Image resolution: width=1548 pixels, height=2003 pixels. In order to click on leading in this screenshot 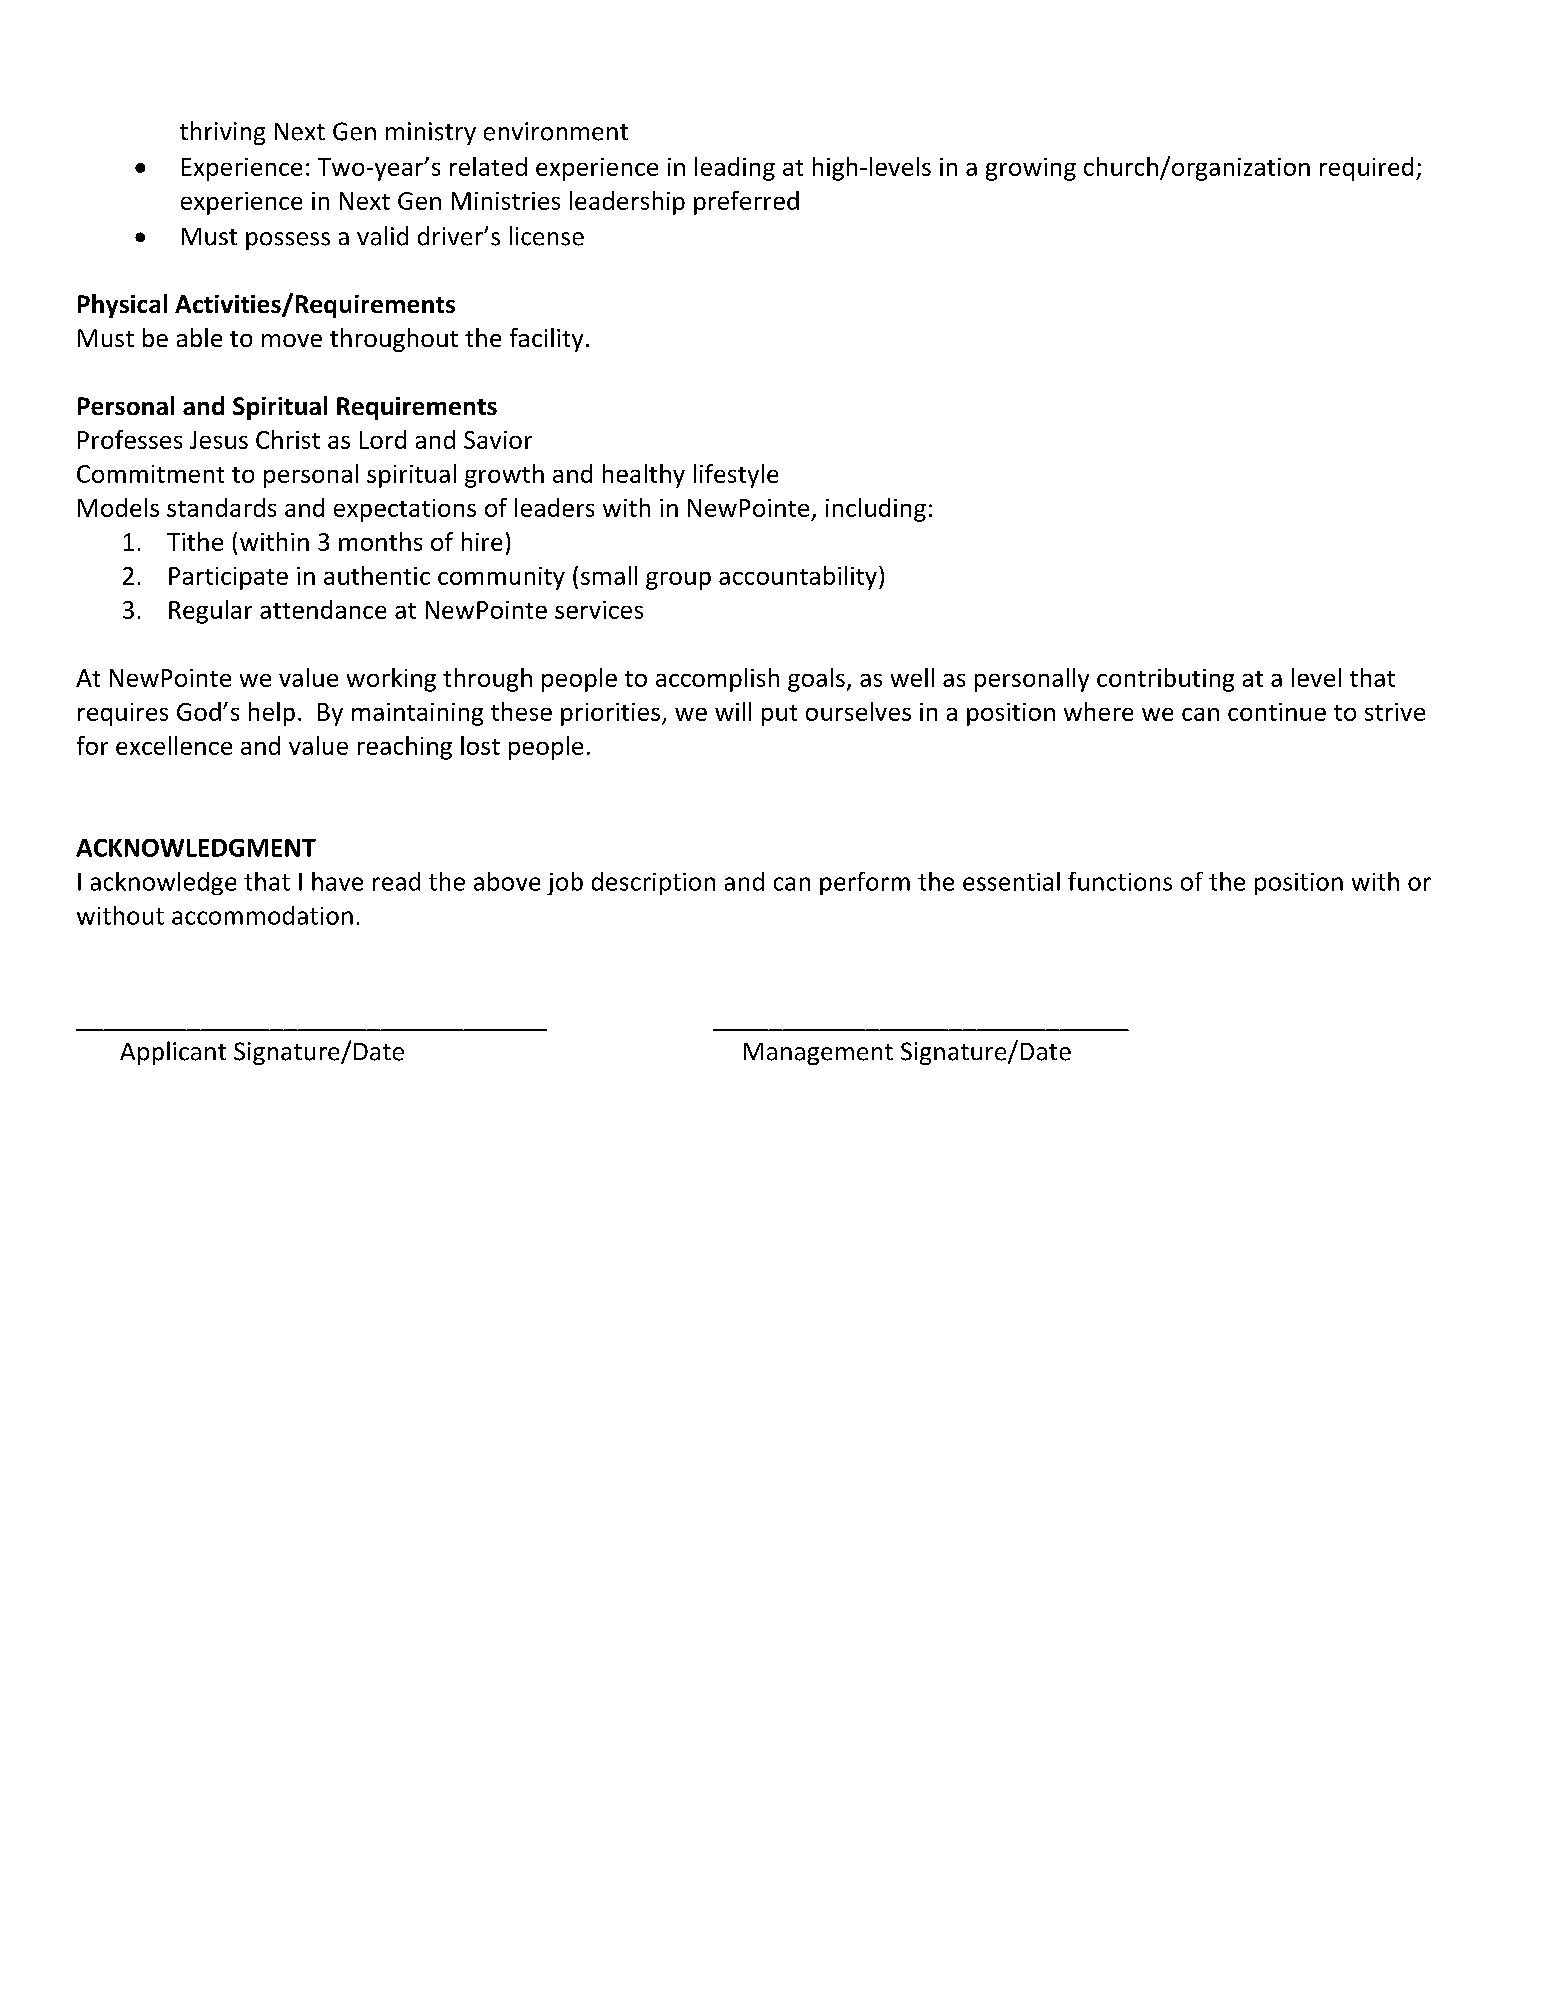, I will do `click(735, 169)`.
